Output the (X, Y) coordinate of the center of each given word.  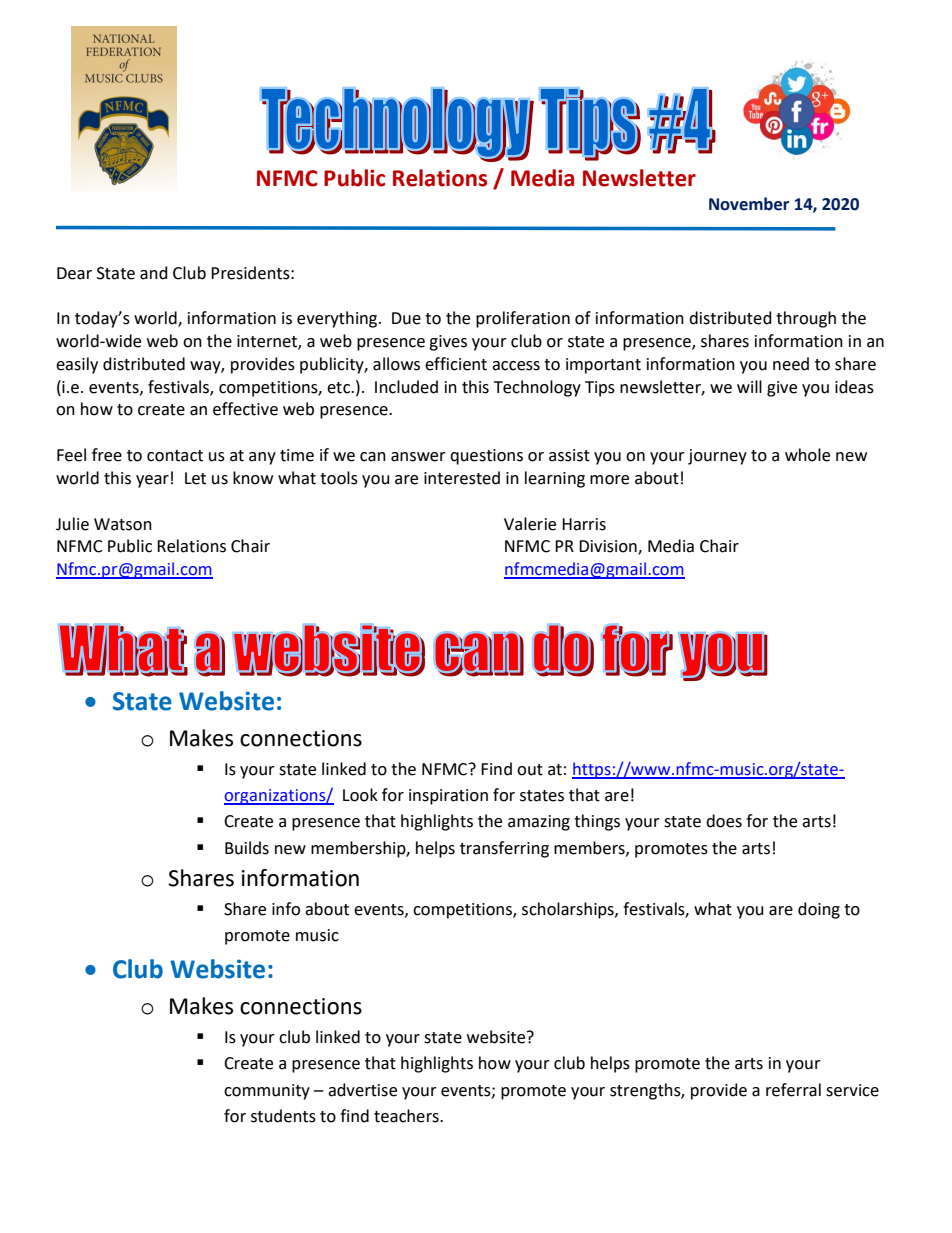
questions (486, 457)
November (749, 204)
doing (819, 910)
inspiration (448, 797)
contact (175, 456)
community (267, 1092)
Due (406, 318)
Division (609, 547)
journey (717, 457)
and (154, 273)
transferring (504, 849)
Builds (247, 848)
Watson (123, 524)
